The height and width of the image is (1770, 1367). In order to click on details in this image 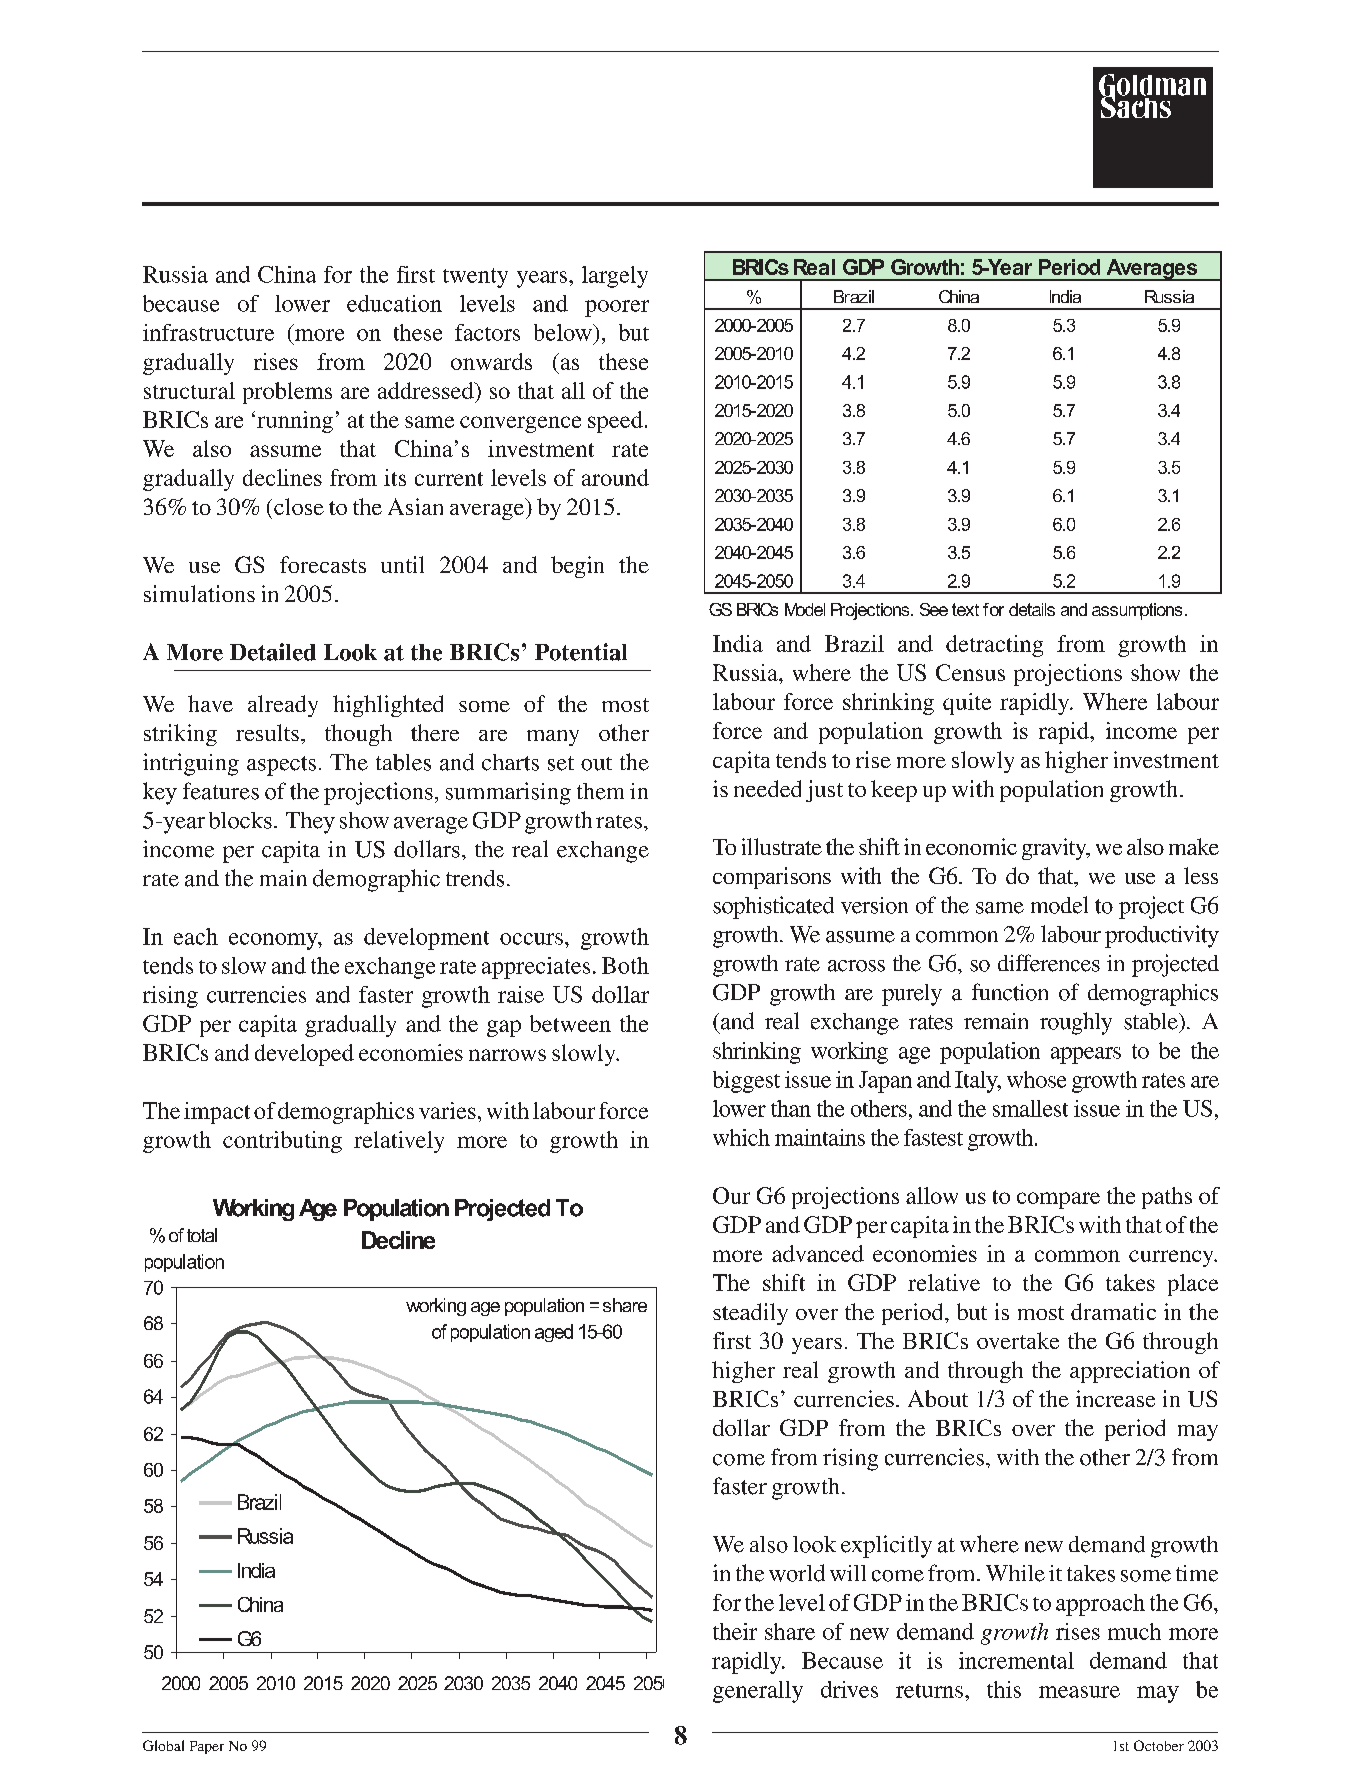, I will do `click(1032, 609)`.
